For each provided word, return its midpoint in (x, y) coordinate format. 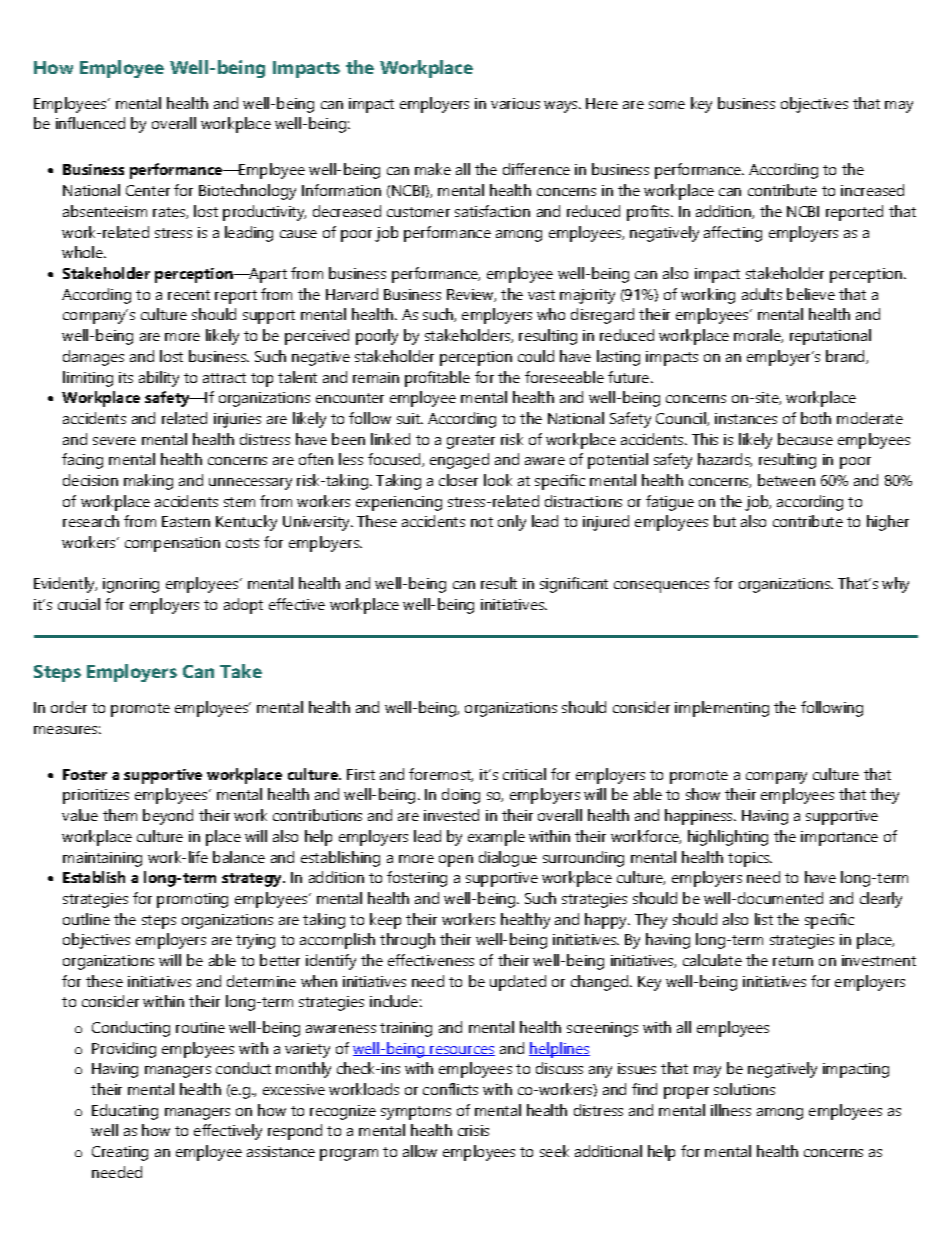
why (895, 585)
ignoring (131, 585)
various (515, 103)
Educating (125, 1112)
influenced (90, 123)
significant (574, 585)
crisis (473, 1130)
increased (872, 190)
